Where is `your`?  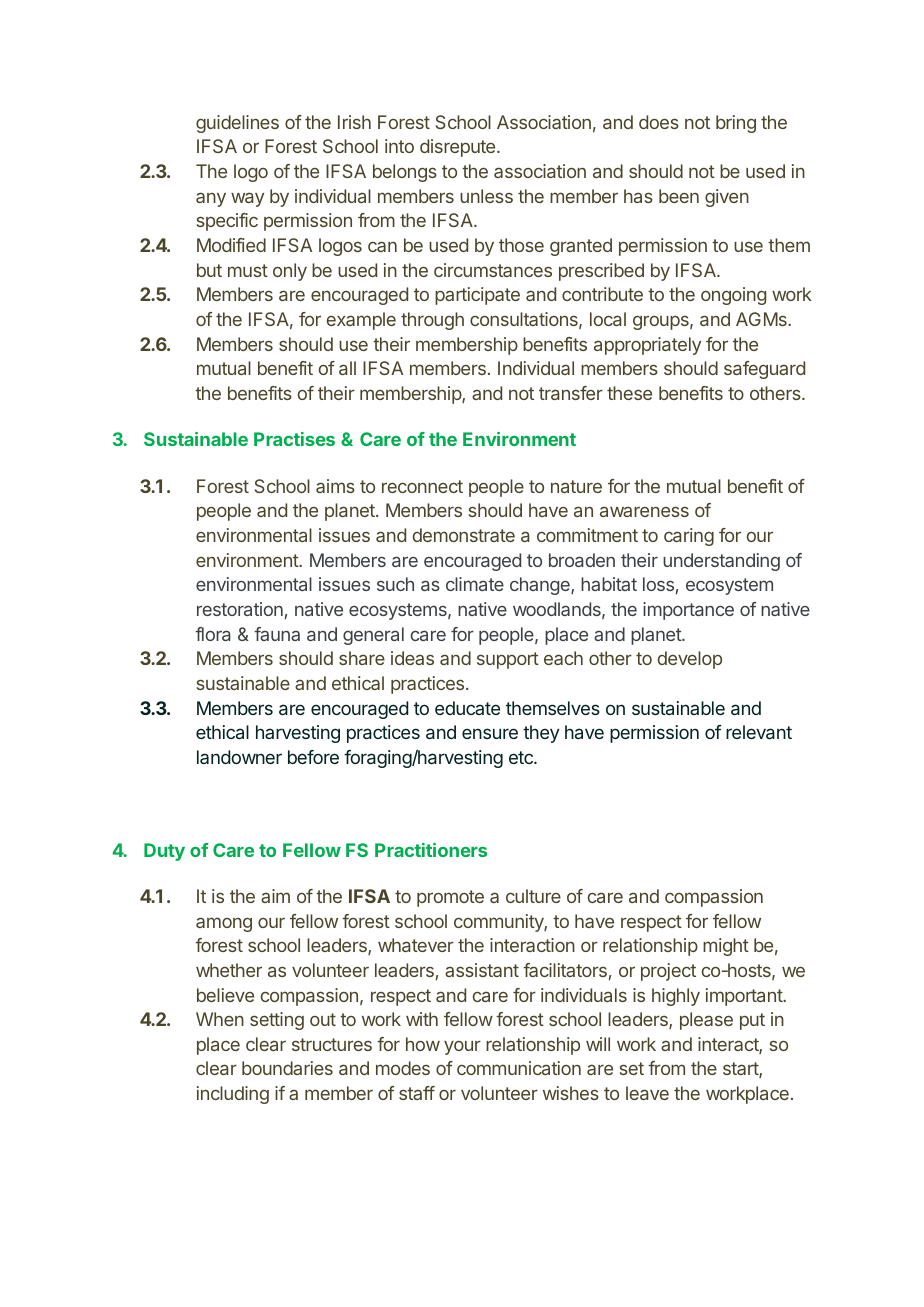
your is located at coordinates (462, 1047).
